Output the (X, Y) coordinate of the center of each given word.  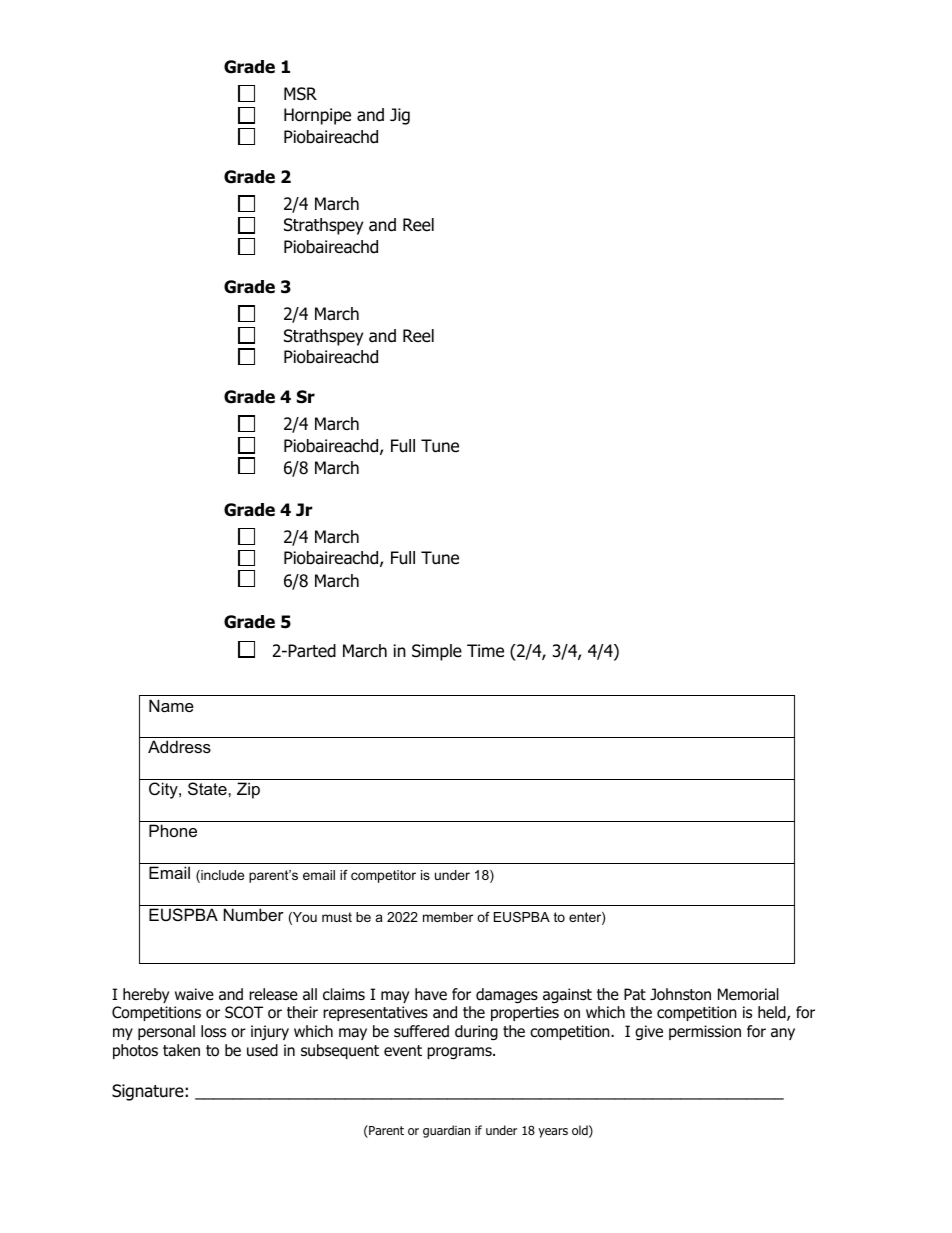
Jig (400, 116)
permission (705, 1032)
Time (485, 651)
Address (179, 746)
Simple (437, 652)
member (448, 917)
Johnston (680, 994)
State (208, 788)
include (221, 876)
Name (171, 705)
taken (181, 1050)
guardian (446, 1131)
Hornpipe (317, 116)
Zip (248, 790)
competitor (383, 876)
